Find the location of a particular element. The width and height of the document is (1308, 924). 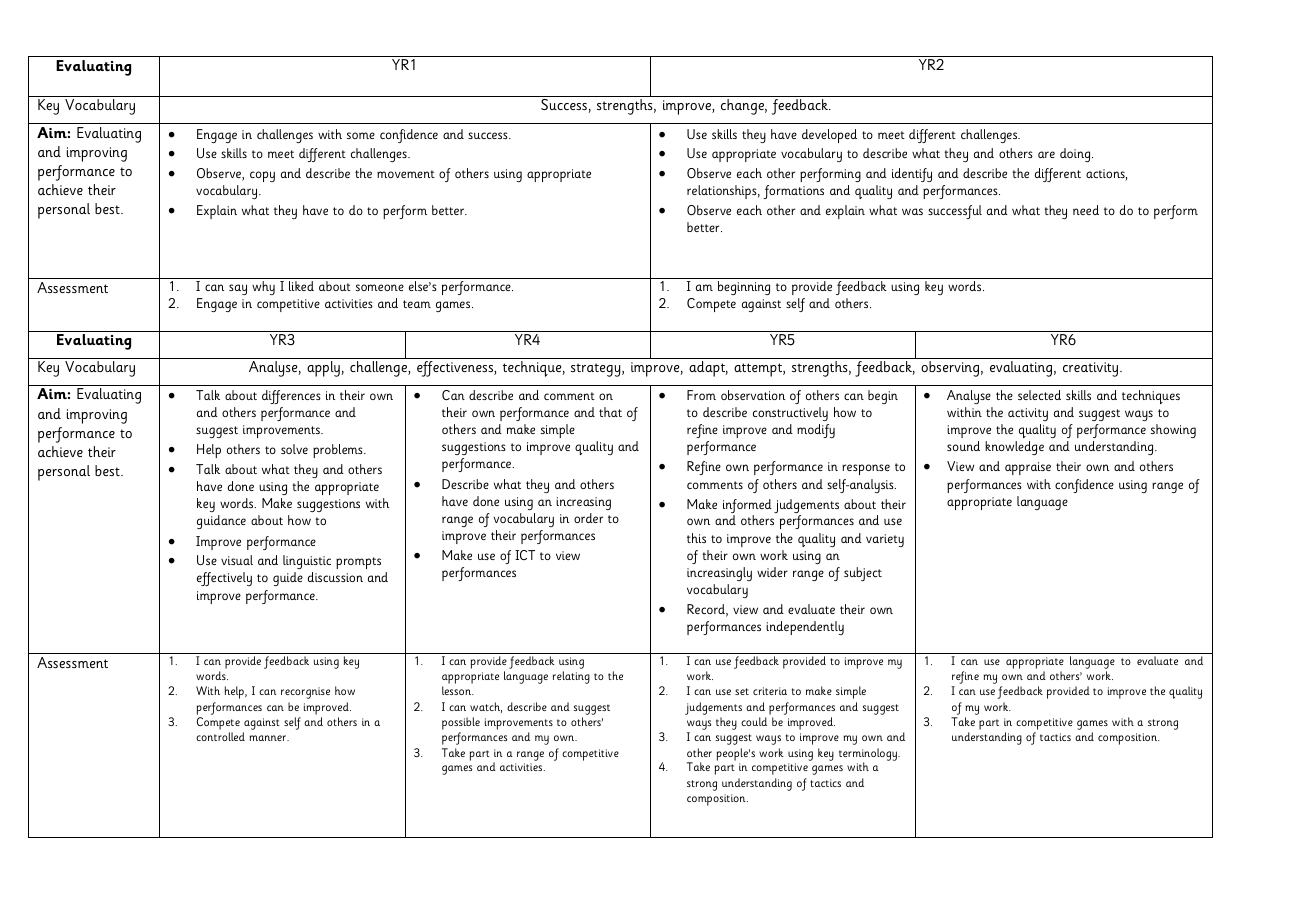

problems is located at coordinates (339, 451).
